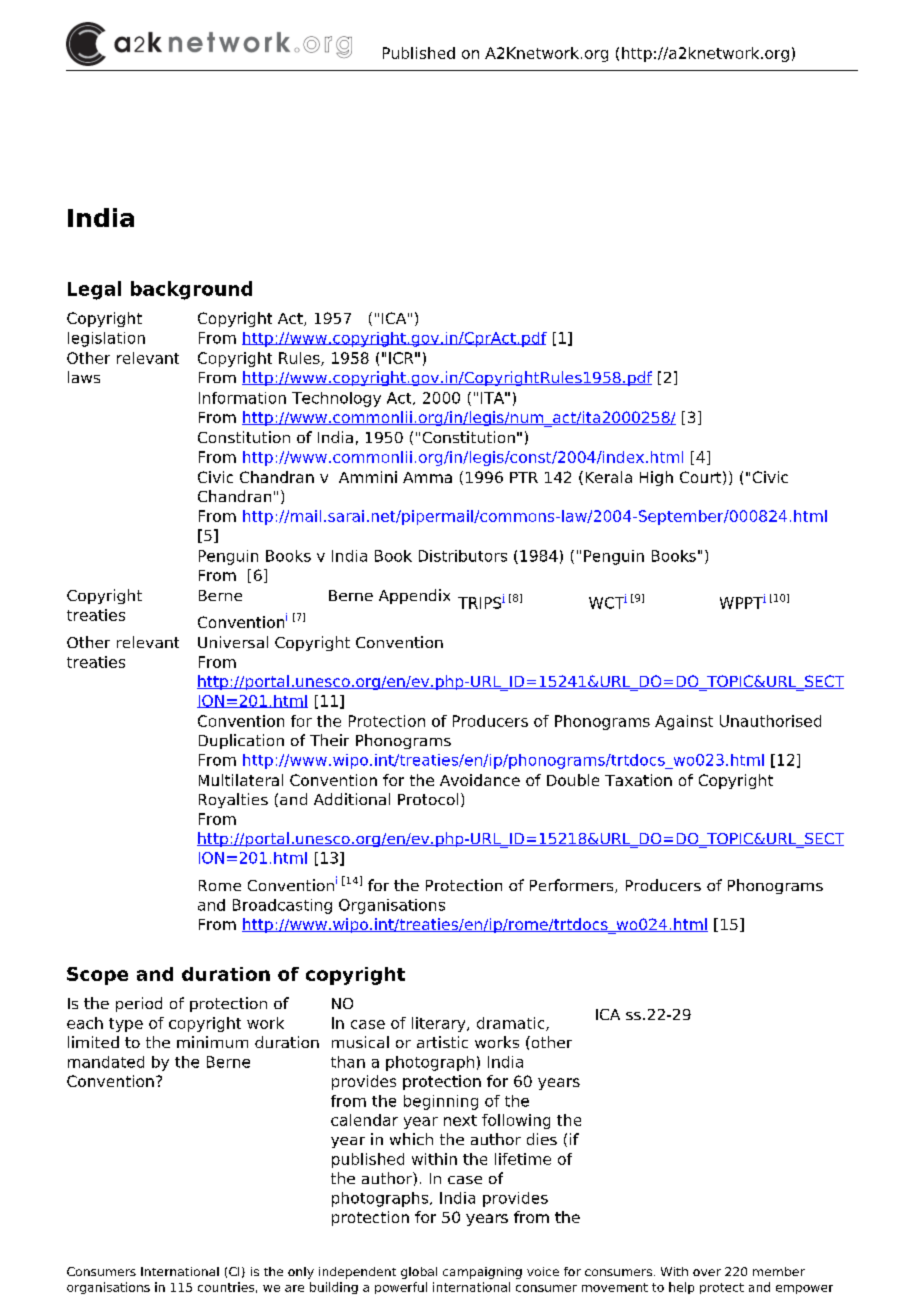 The width and height of the image is (924, 1308). I want to click on High, so click(656, 478).
